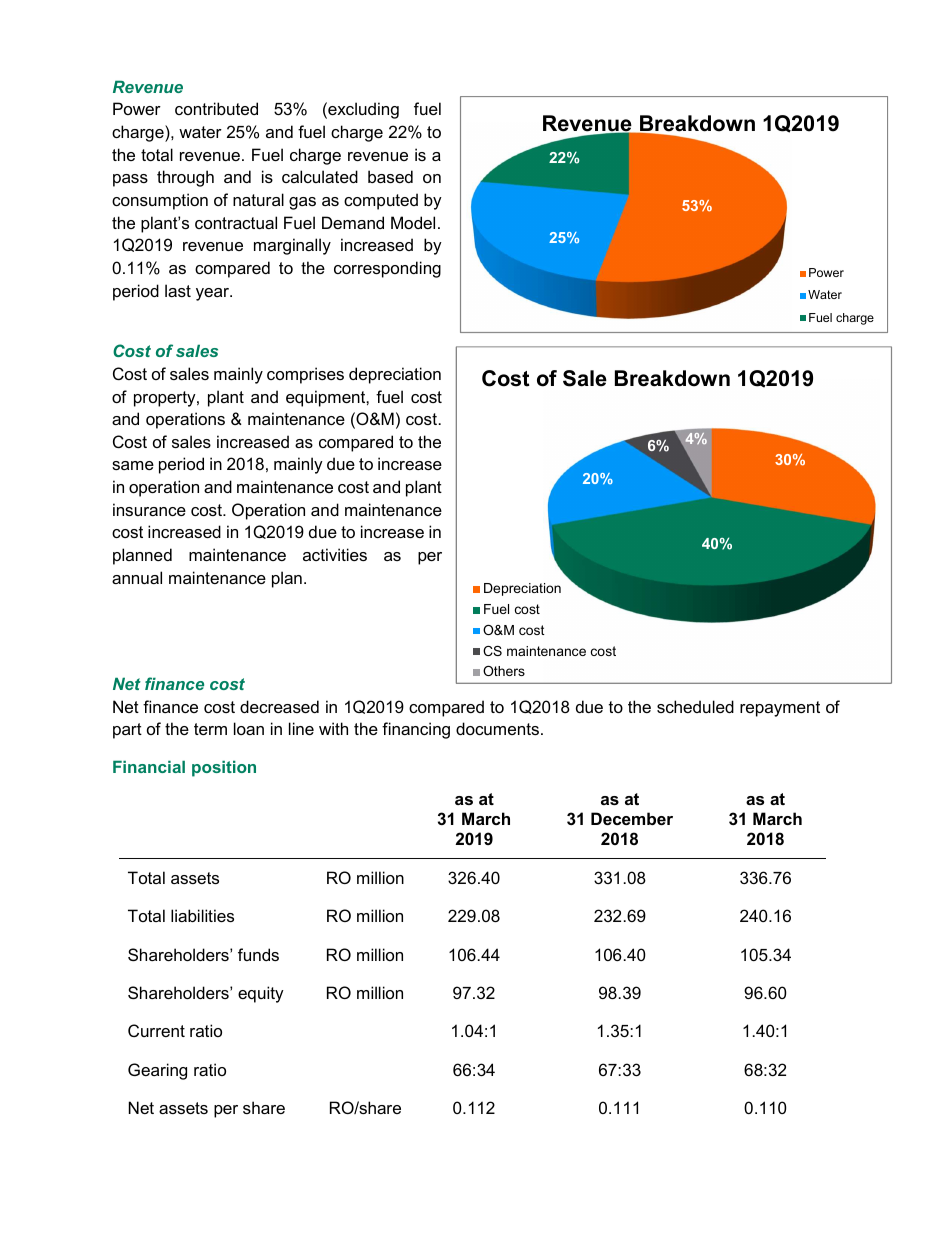 Image resolution: width=952 pixels, height=1233 pixels. I want to click on contributed, so click(216, 108).
